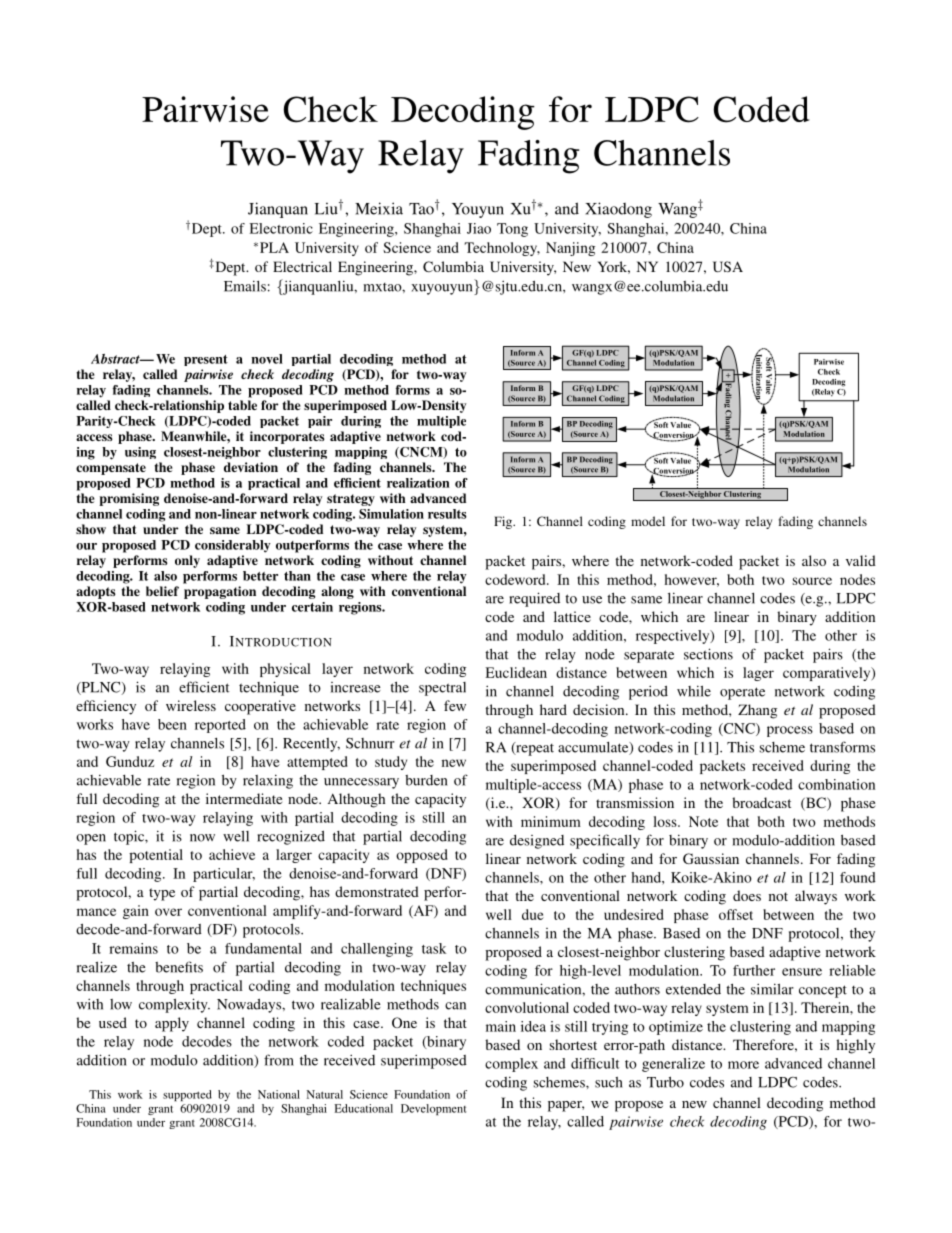 The image size is (952, 1233). Describe the element at coordinates (747, 895) in the page. I see `does` at that location.
